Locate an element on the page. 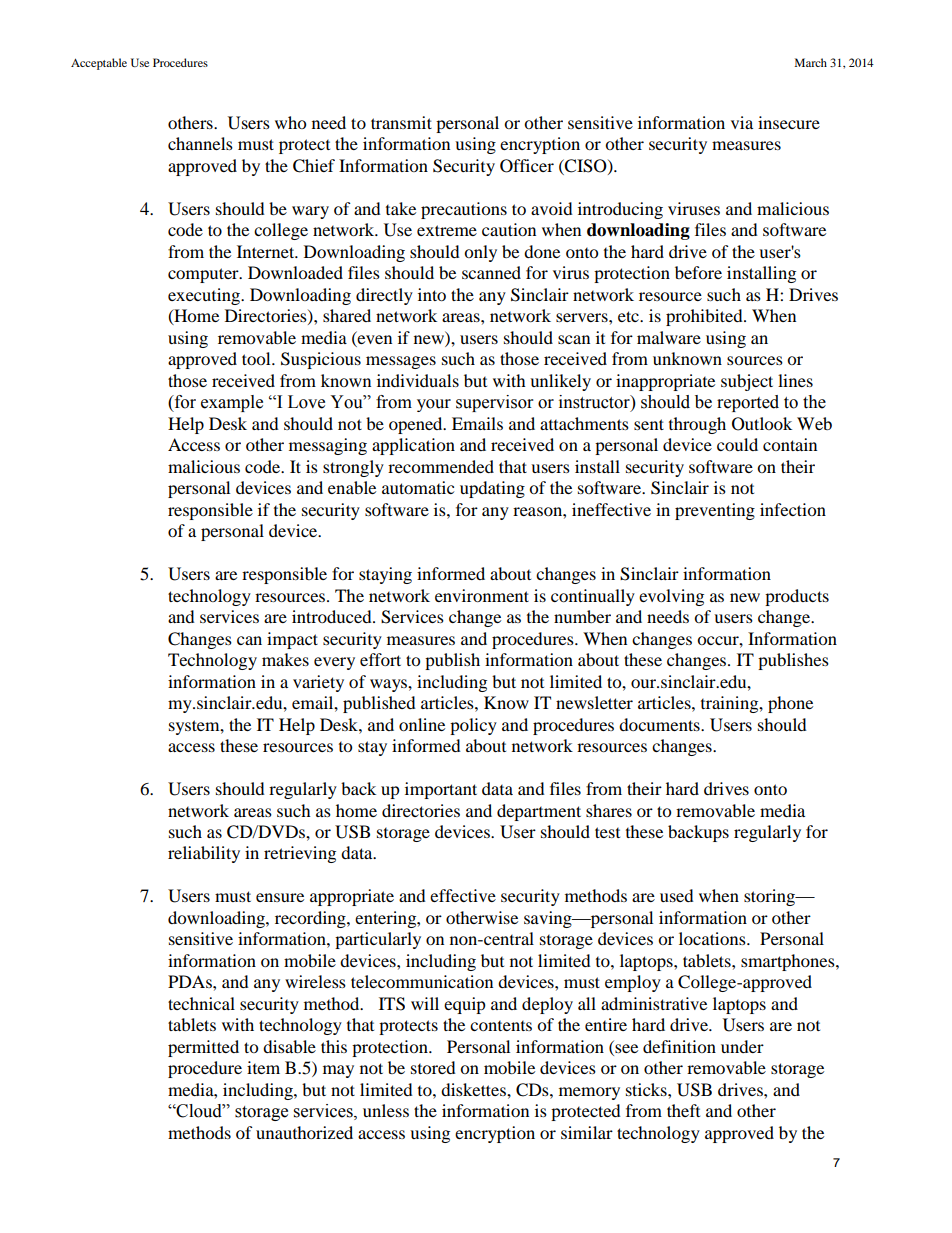 This document has height=1233, width=952. documents is located at coordinates (660, 724).
